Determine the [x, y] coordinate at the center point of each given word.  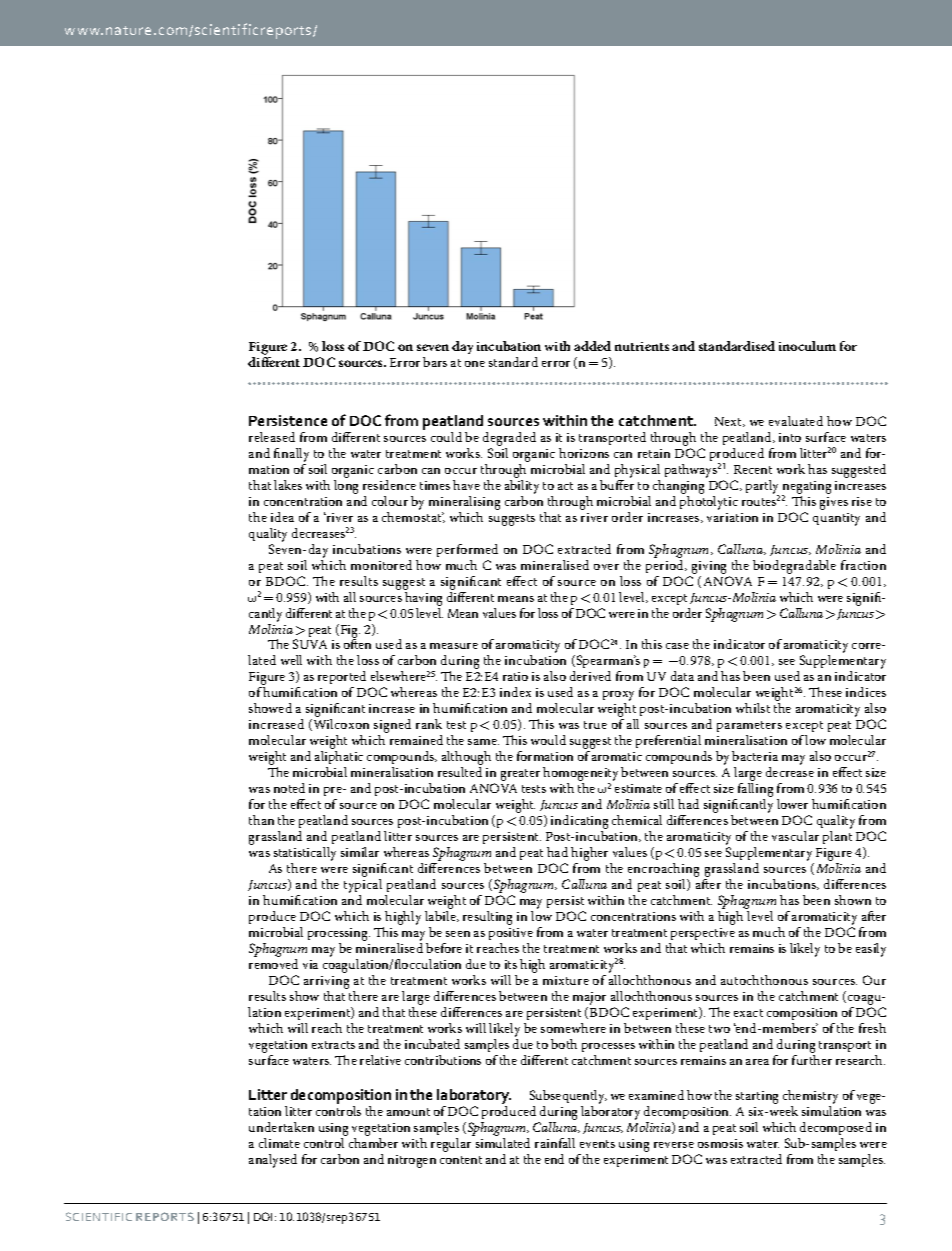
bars [435, 362]
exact [748, 1013]
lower [792, 804]
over [606, 567]
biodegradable [794, 567]
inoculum [807, 346]
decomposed [835, 1130]
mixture [566, 980]
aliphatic [339, 759]
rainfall [555, 1143]
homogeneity [580, 775]
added [592, 346]
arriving [326, 984]
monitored [381, 565]
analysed [273, 1161]
